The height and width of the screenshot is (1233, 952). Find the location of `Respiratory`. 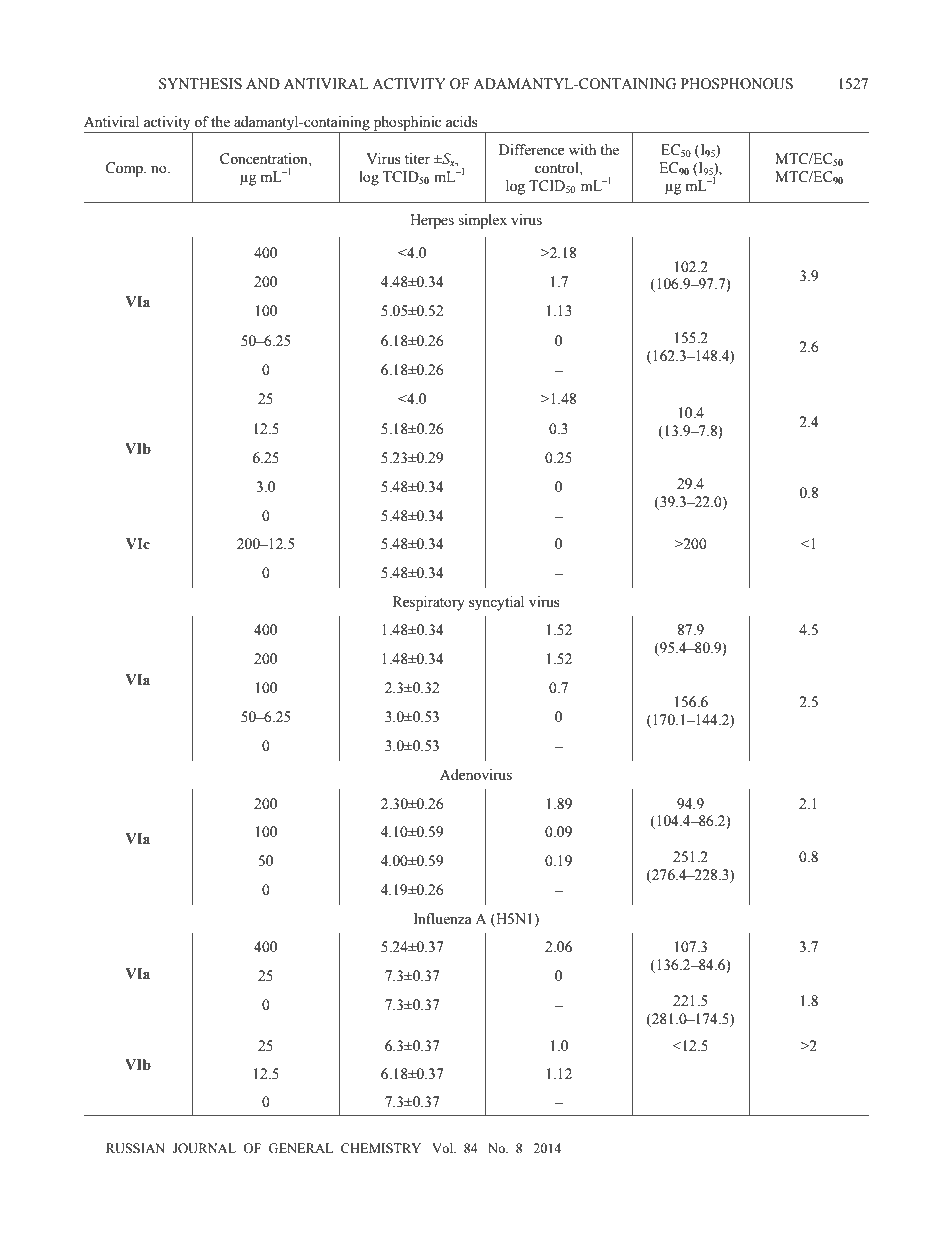

Respiratory is located at coordinates (429, 603).
